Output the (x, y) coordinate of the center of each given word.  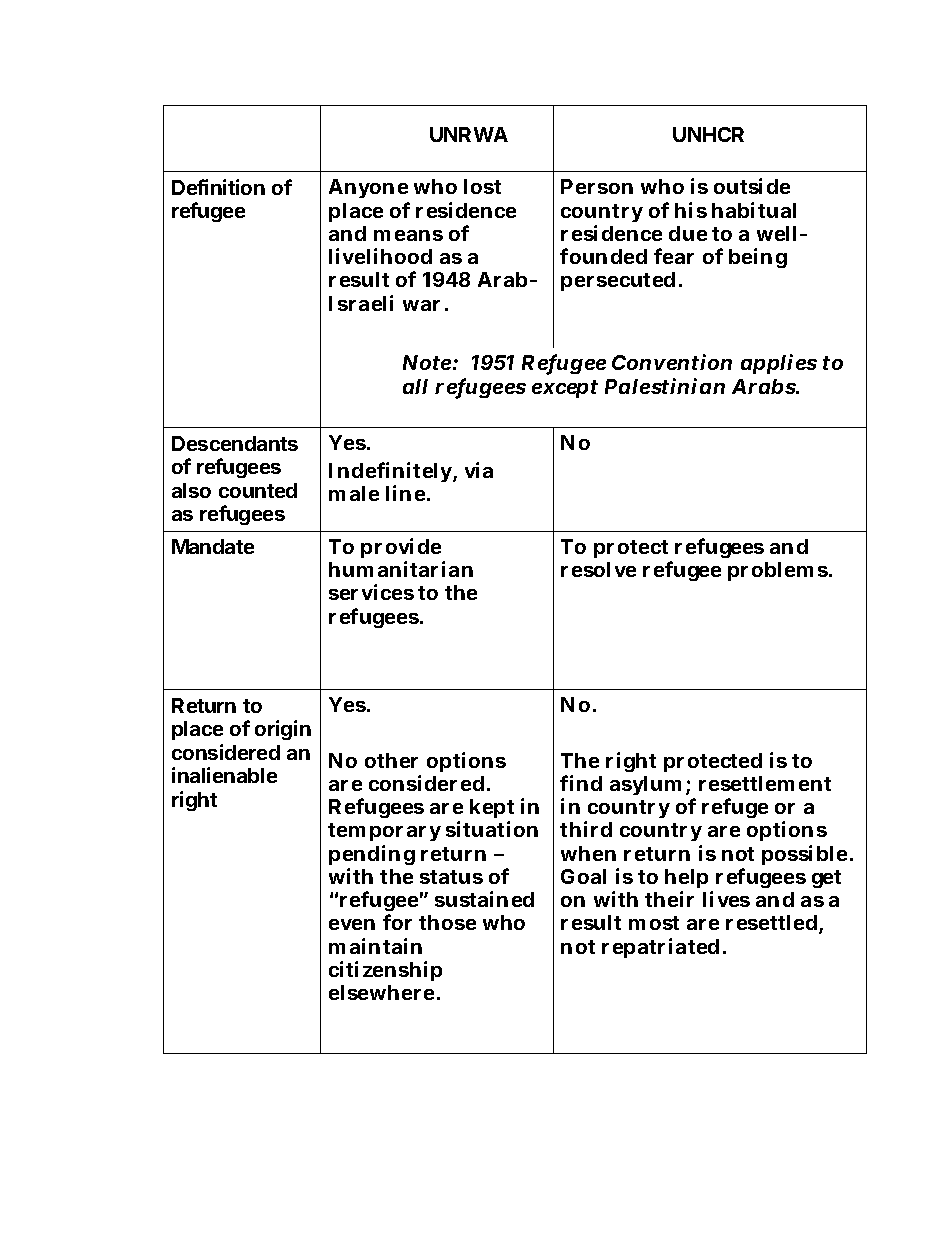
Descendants (235, 443)
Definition (218, 187)
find (581, 783)
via (479, 470)
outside (752, 186)
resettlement (765, 783)
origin (283, 730)
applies (779, 364)
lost (482, 186)
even (352, 924)
